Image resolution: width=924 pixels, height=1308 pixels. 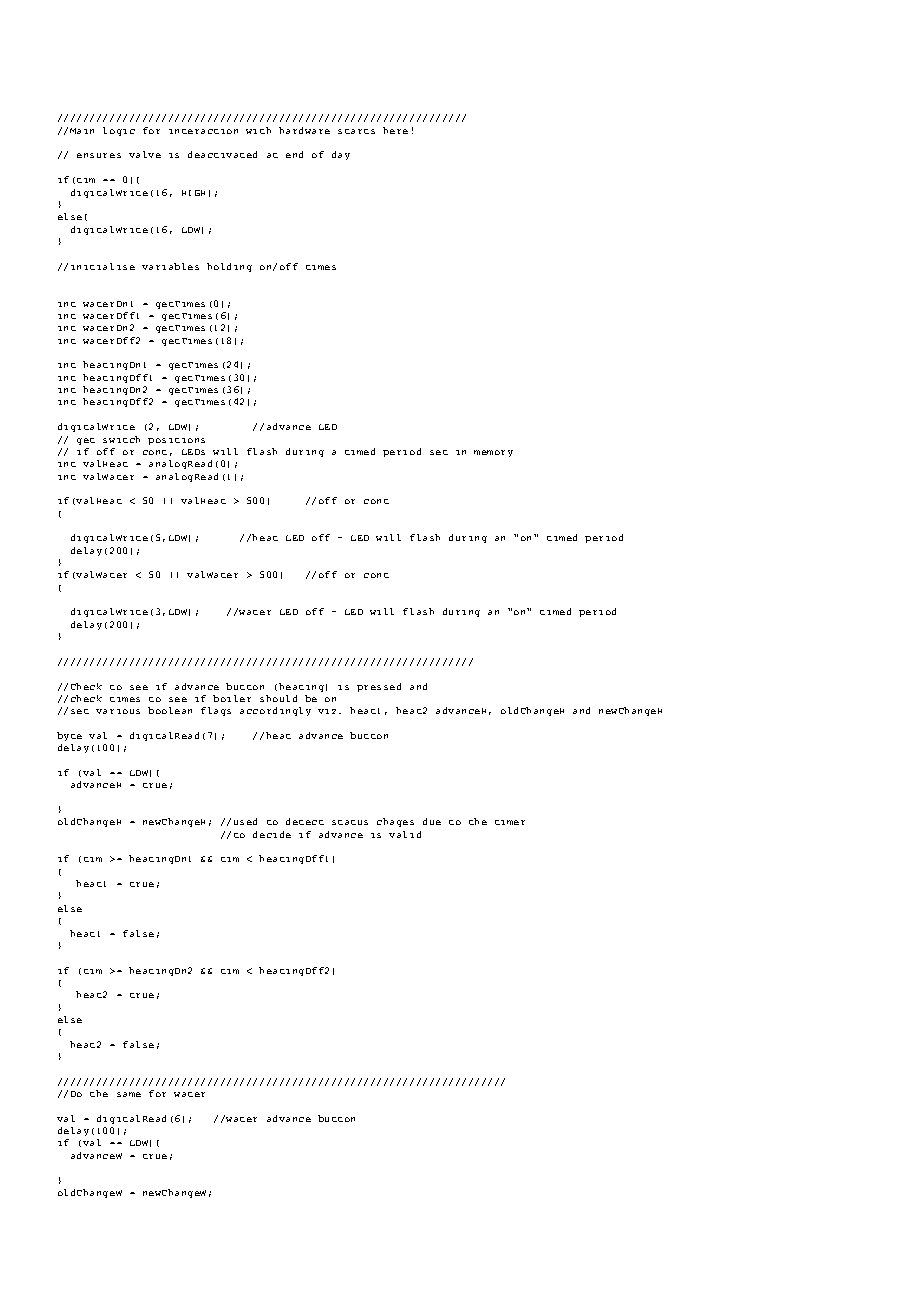 What do you see at coordinates (129, 1094) in the screenshot?
I see `same` at bounding box center [129, 1094].
